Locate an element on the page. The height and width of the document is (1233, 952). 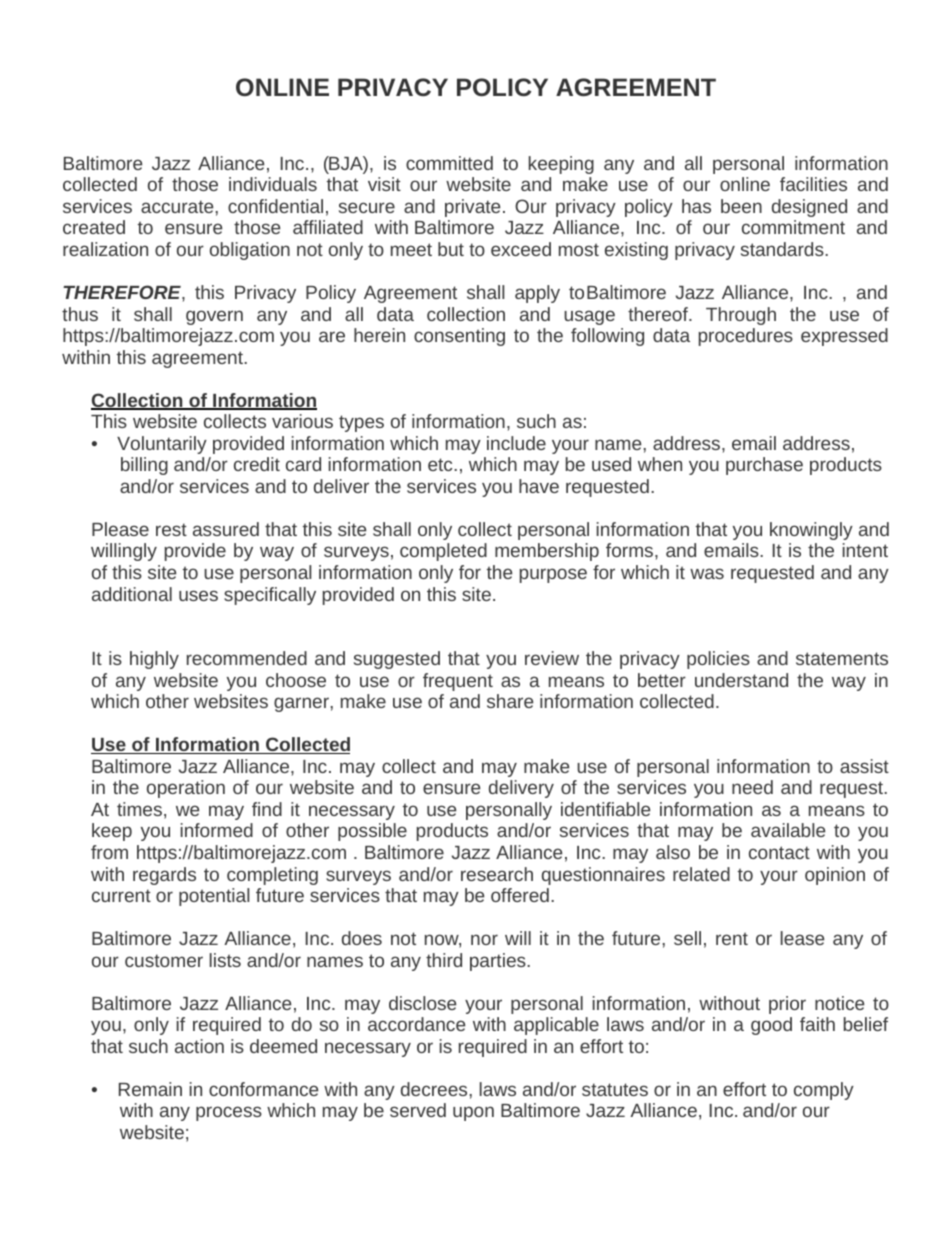
purchase is located at coordinates (764, 466).
